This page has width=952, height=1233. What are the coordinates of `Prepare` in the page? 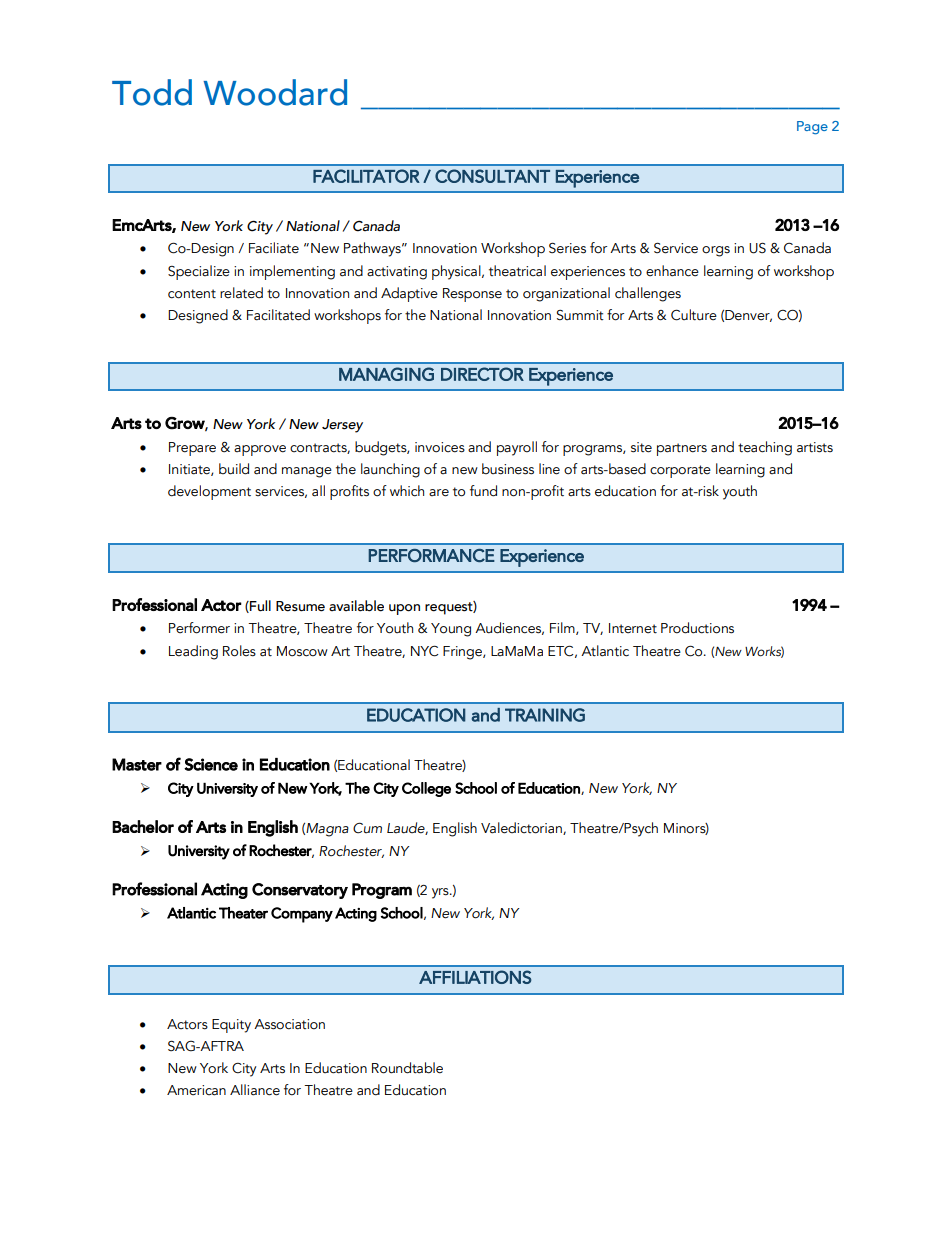 It's located at (192, 449).
